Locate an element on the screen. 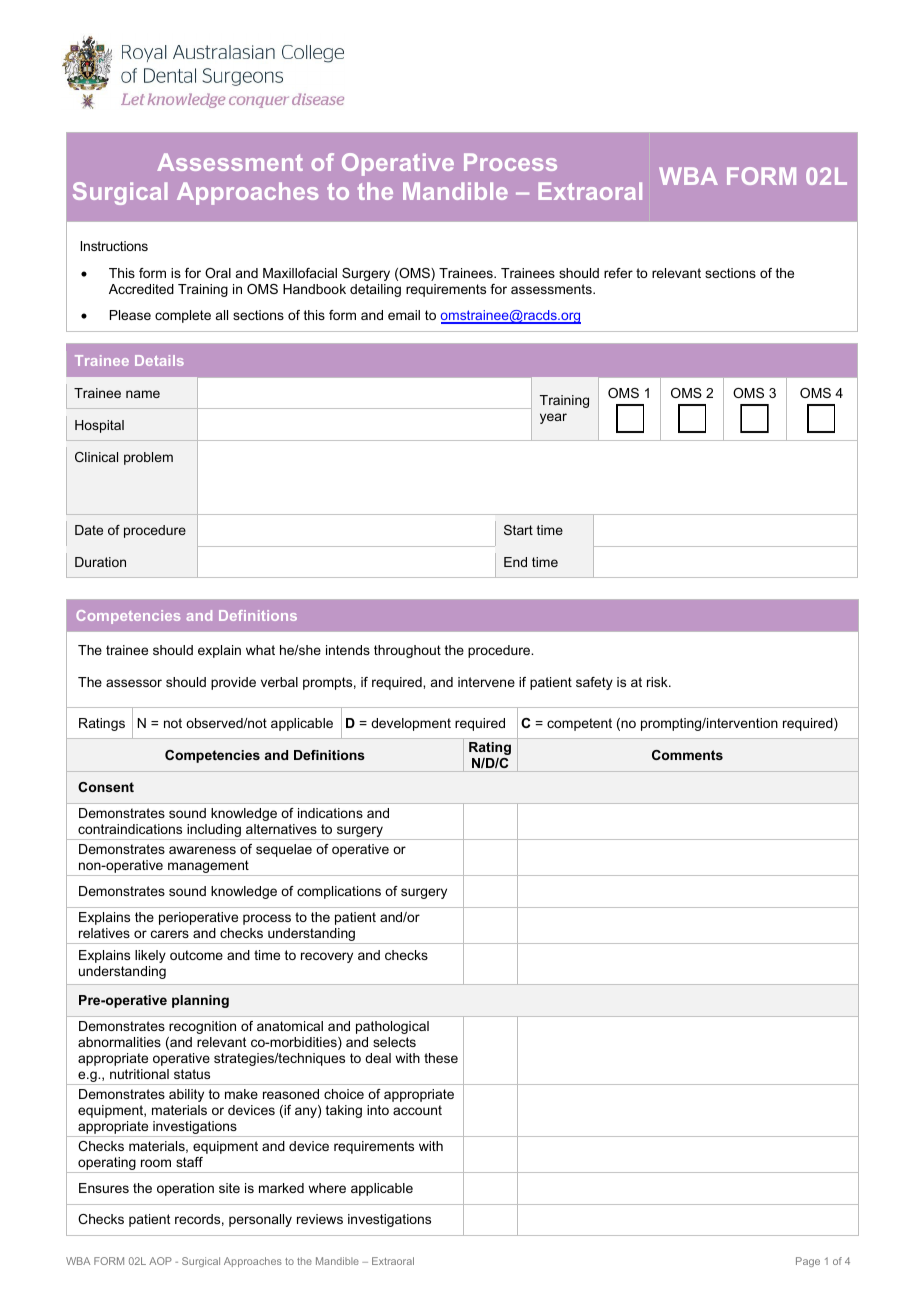 The height and width of the screenshot is (1308, 924). carers is located at coordinates (170, 934).
